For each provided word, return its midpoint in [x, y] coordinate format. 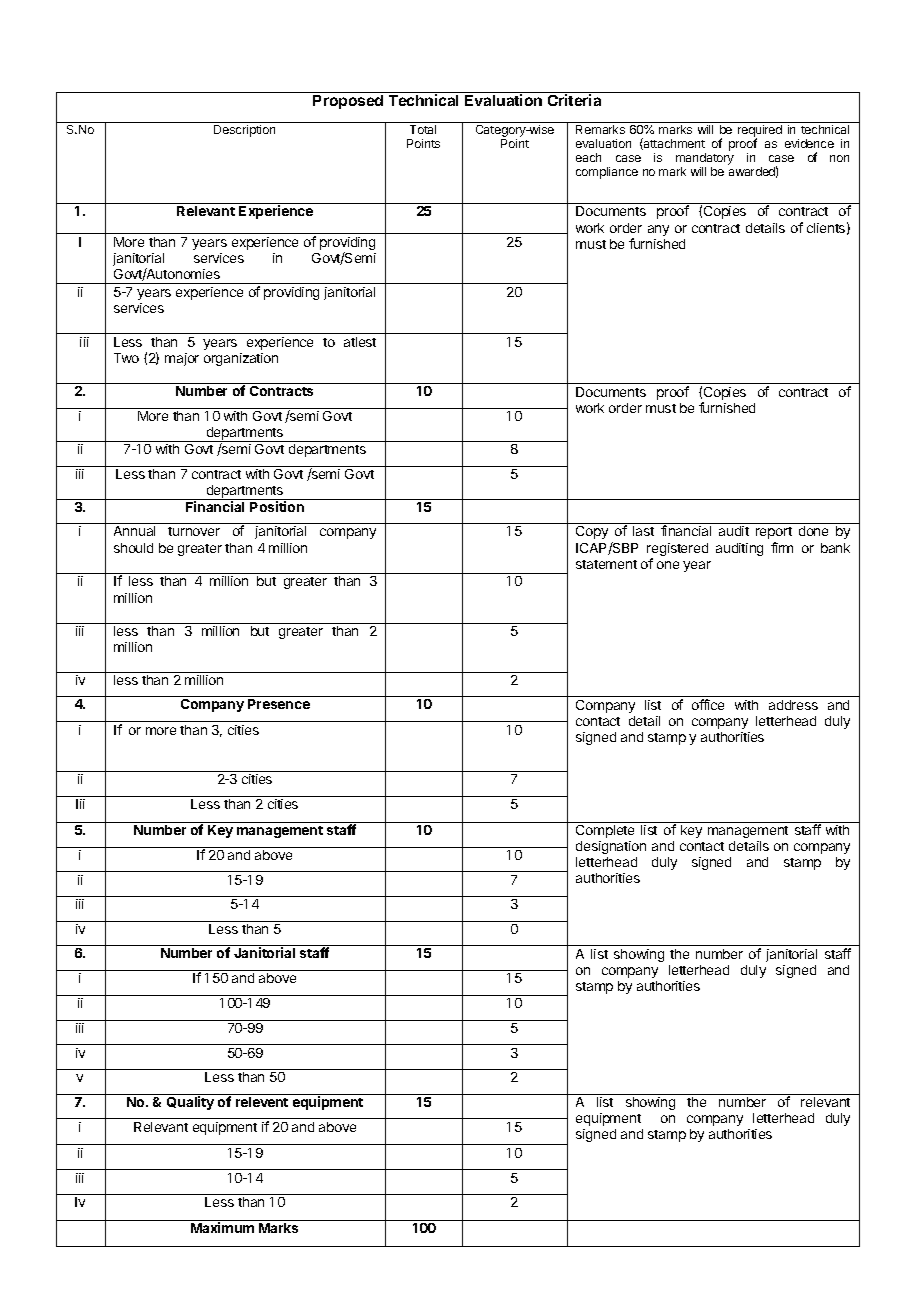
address [793, 705]
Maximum [222, 1227]
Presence [279, 704]
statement [606, 564]
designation [611, 847]
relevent [262, 1102]
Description [244, 131]
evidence [809, 143]
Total [423, 129]
